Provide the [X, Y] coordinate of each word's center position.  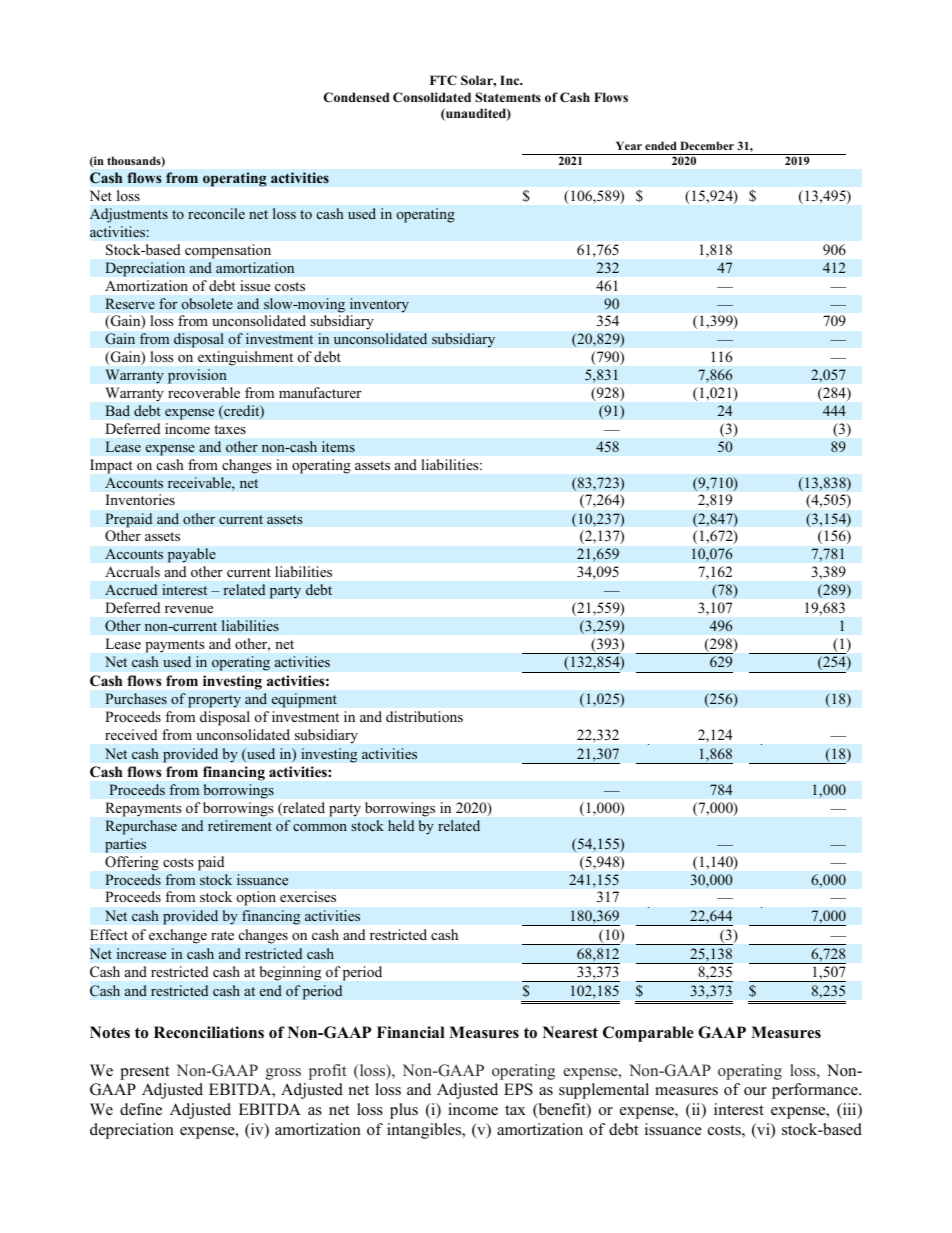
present [144, 1073]
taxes [230, 429]
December [707, 145]
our [755, 1091]
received [131, 734]
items [338, 447]
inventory [379, 305]
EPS [518, 1089]
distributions [424, 717]
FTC [443, 80]
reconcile [216, 213]
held [401, 825]
